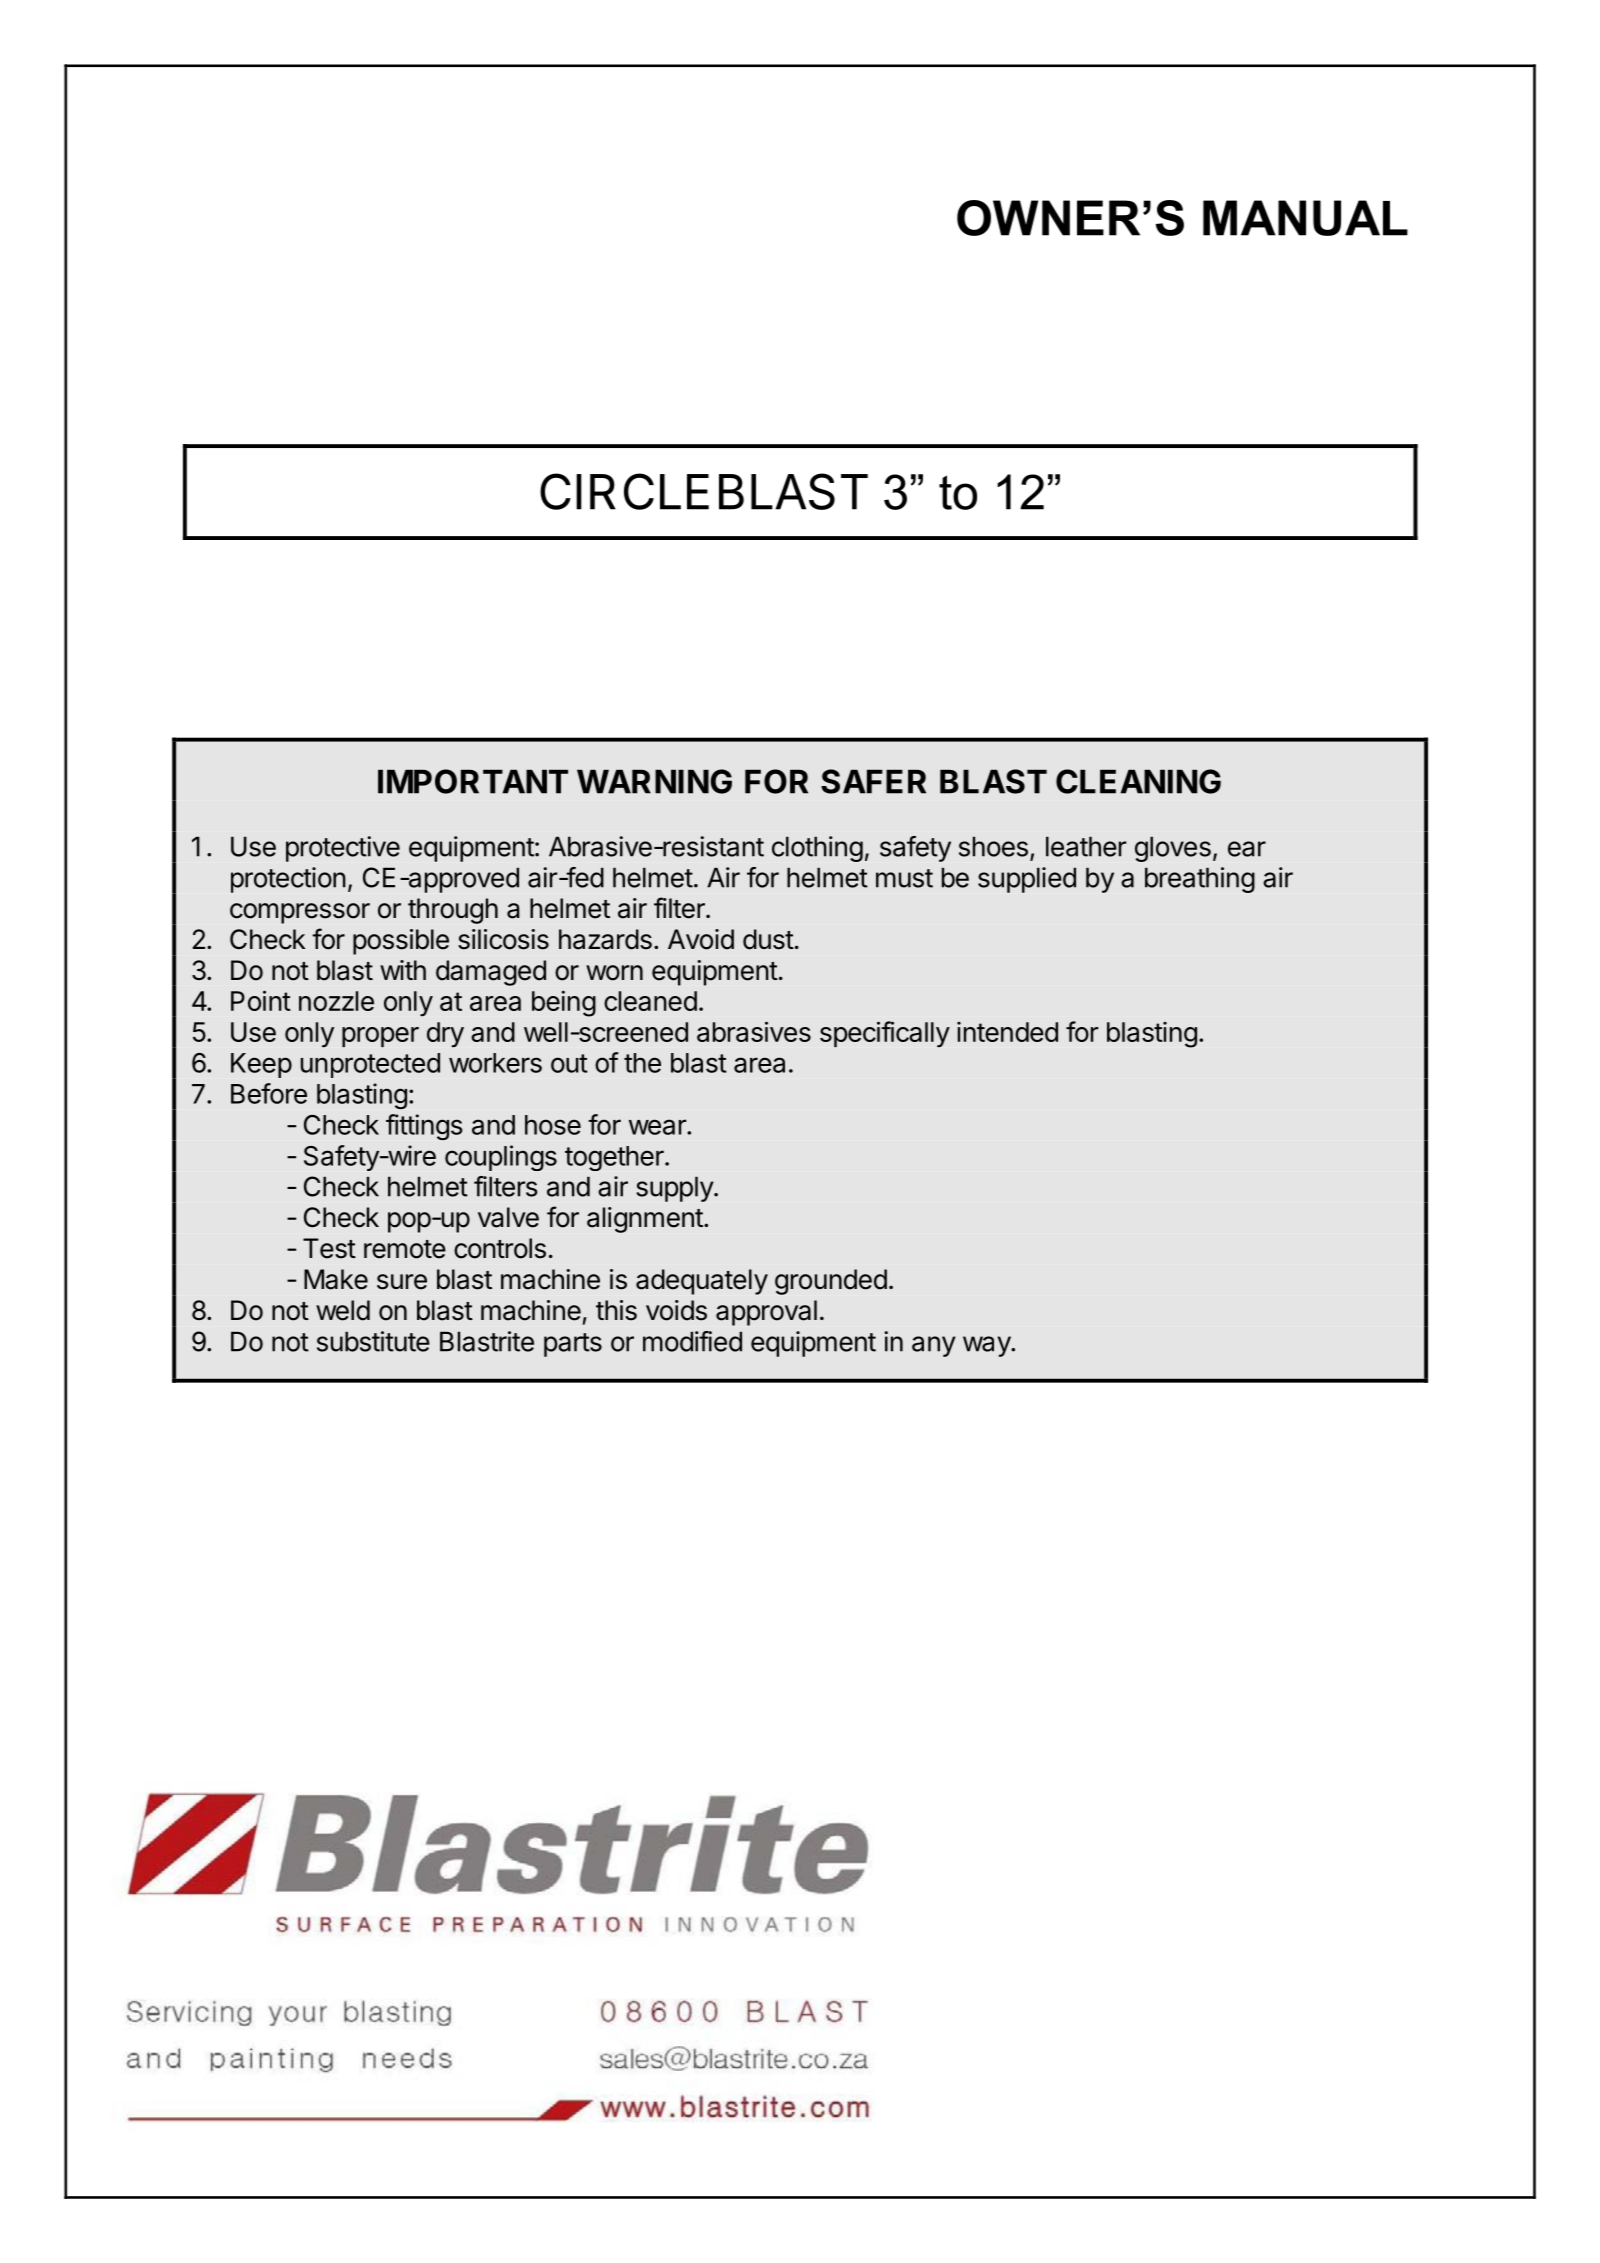 Image resolution: width=1600 pixels, height=2263 pixels. I want to click on SAFER, so click(873, 781).
